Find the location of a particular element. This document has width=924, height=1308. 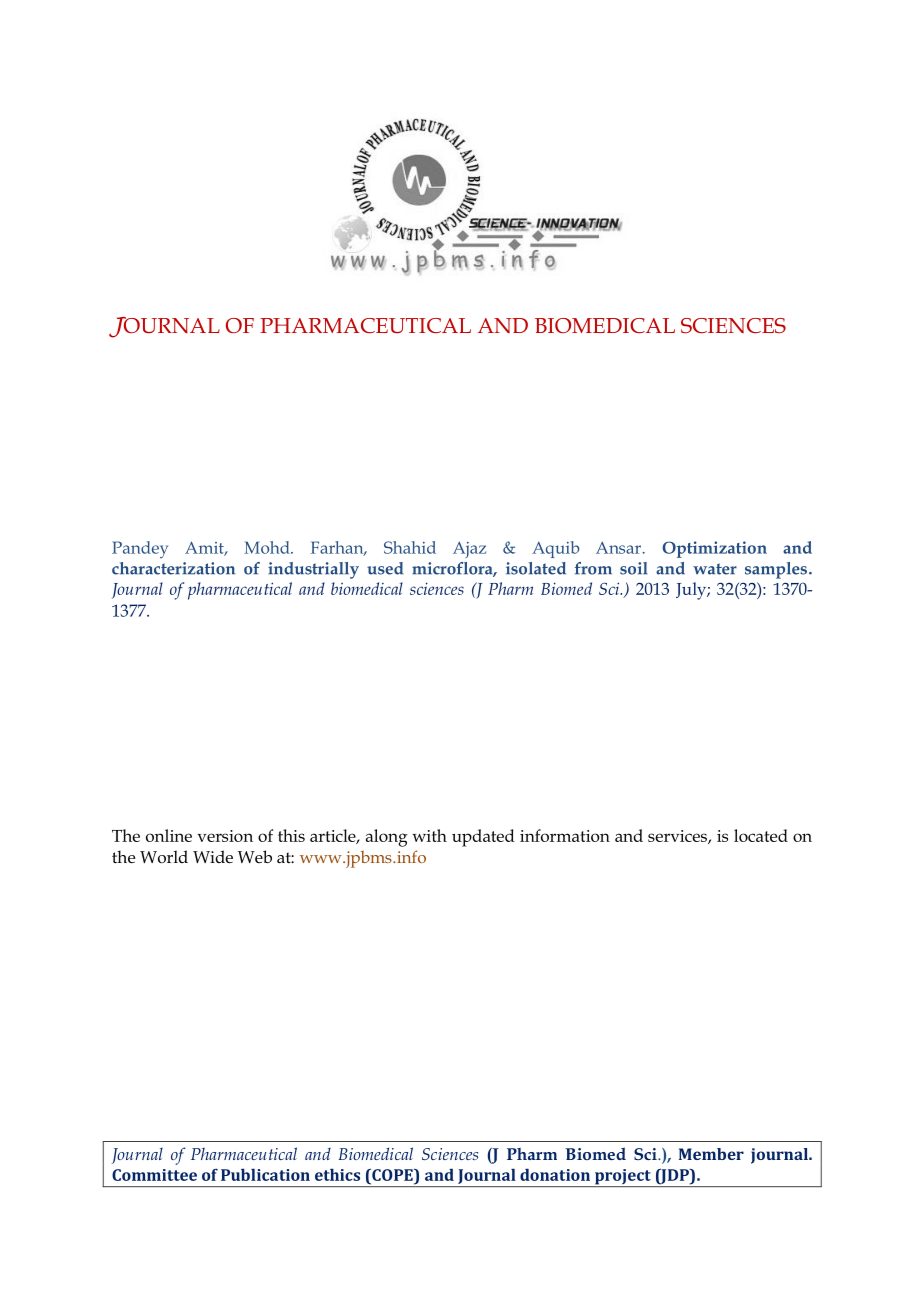

water is located at coordinates (715, 569).
